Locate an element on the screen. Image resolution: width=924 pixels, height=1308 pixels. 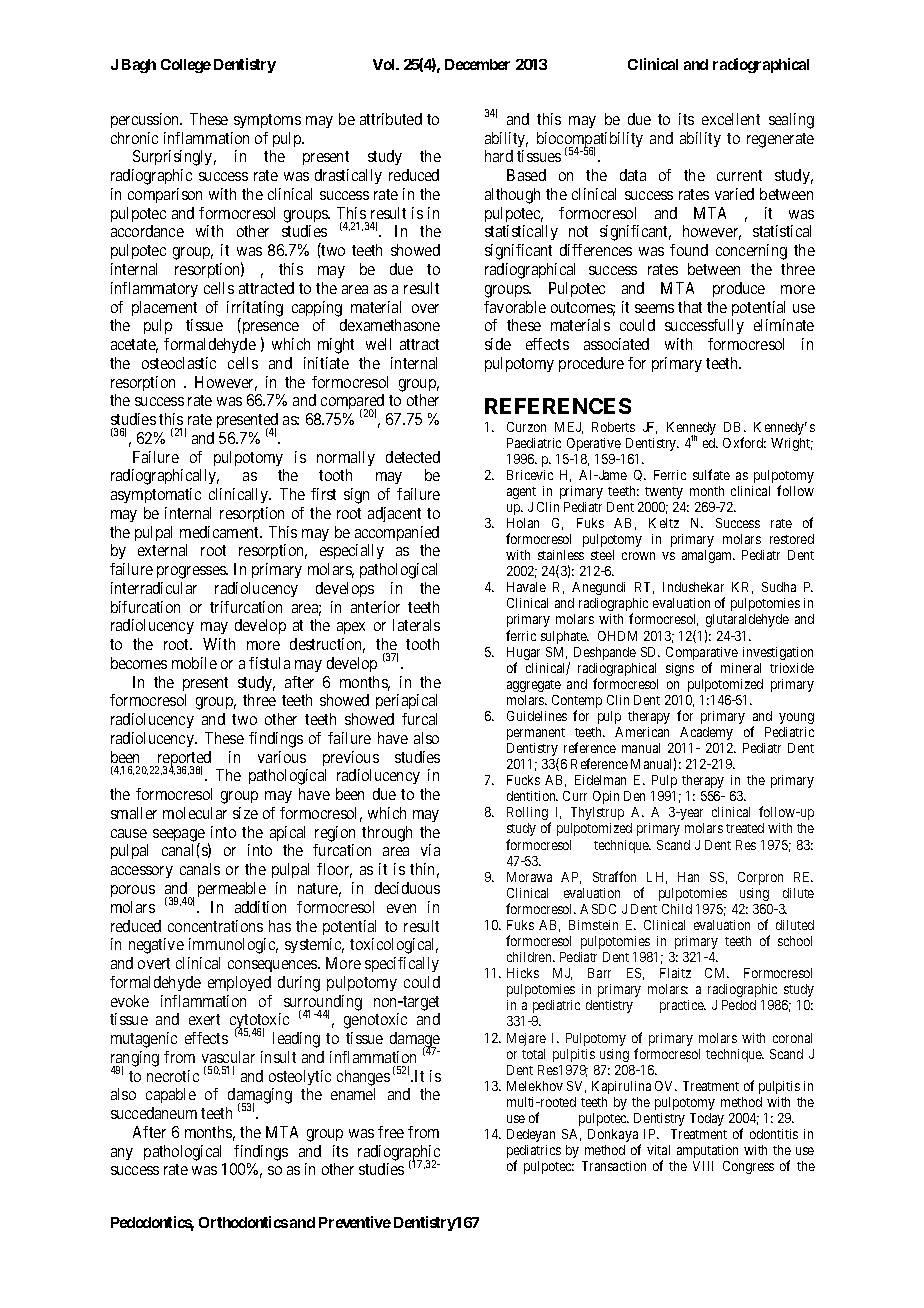
capable is located at coordinates (171, 1095).
